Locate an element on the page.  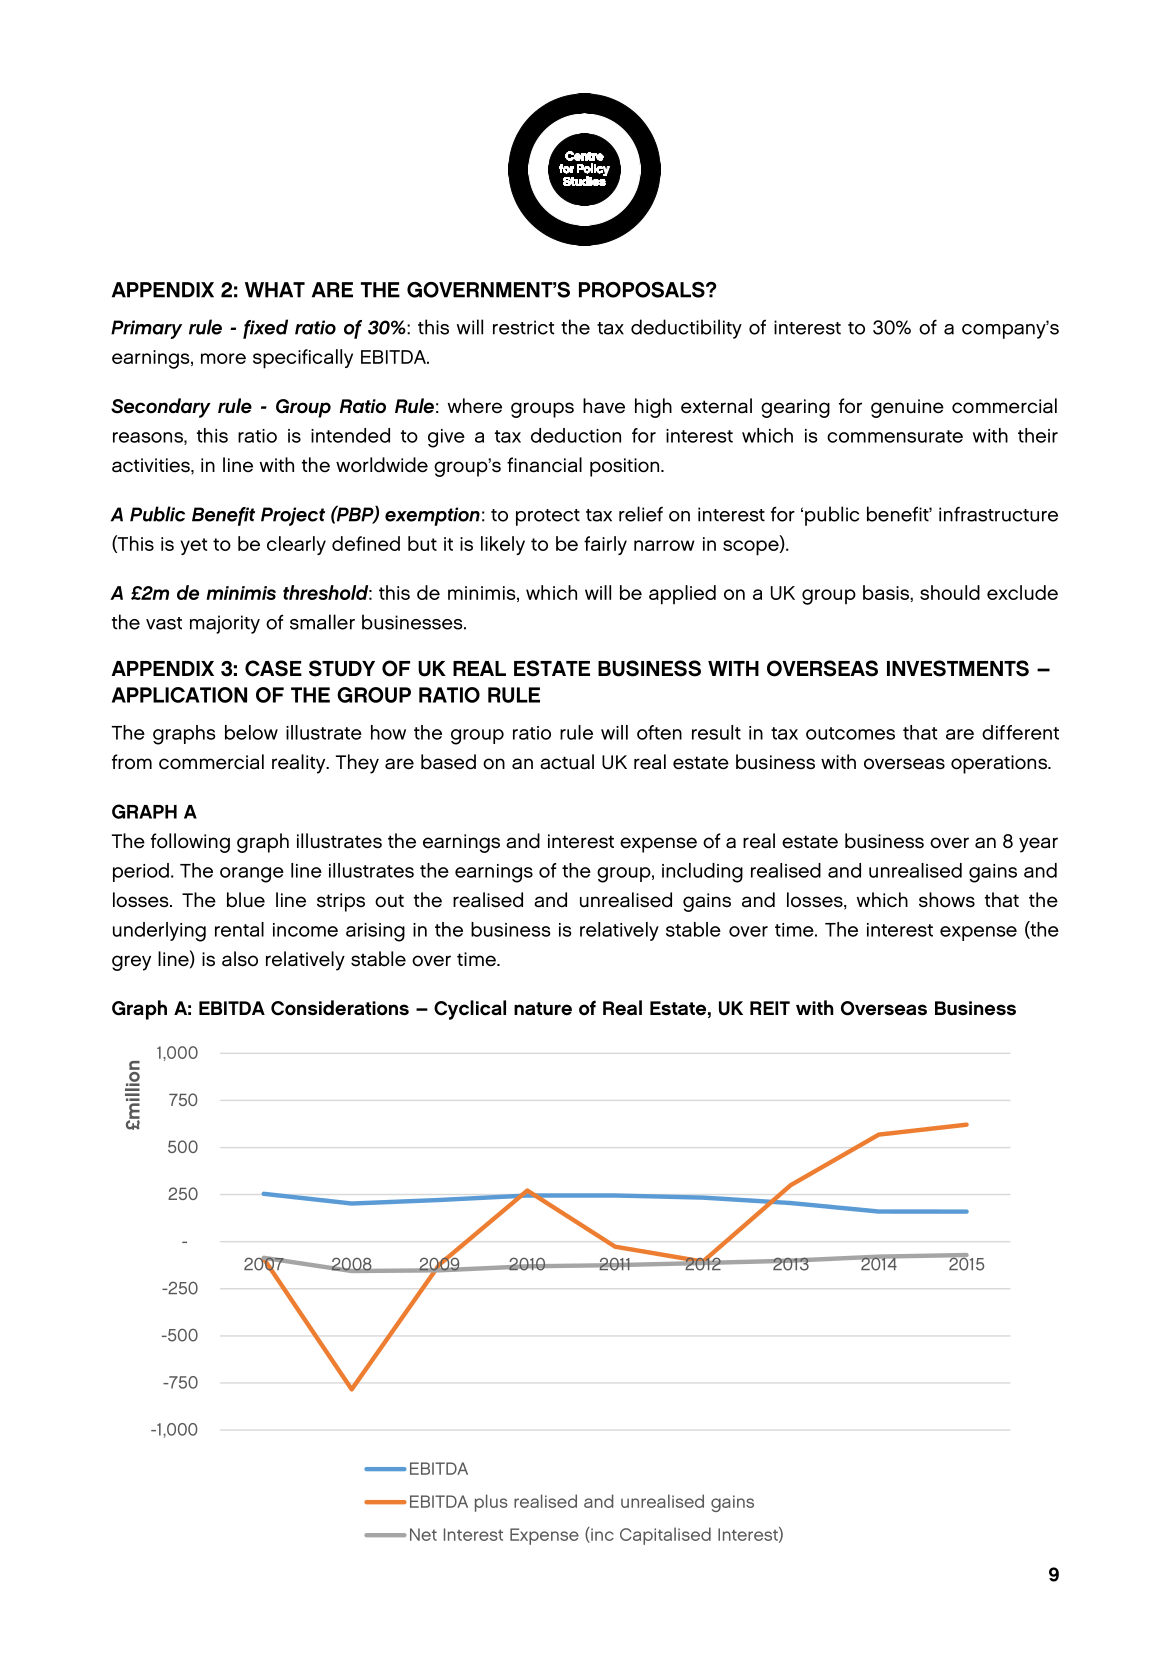
INVESTMENTS is located at coordinates (958, 668).
